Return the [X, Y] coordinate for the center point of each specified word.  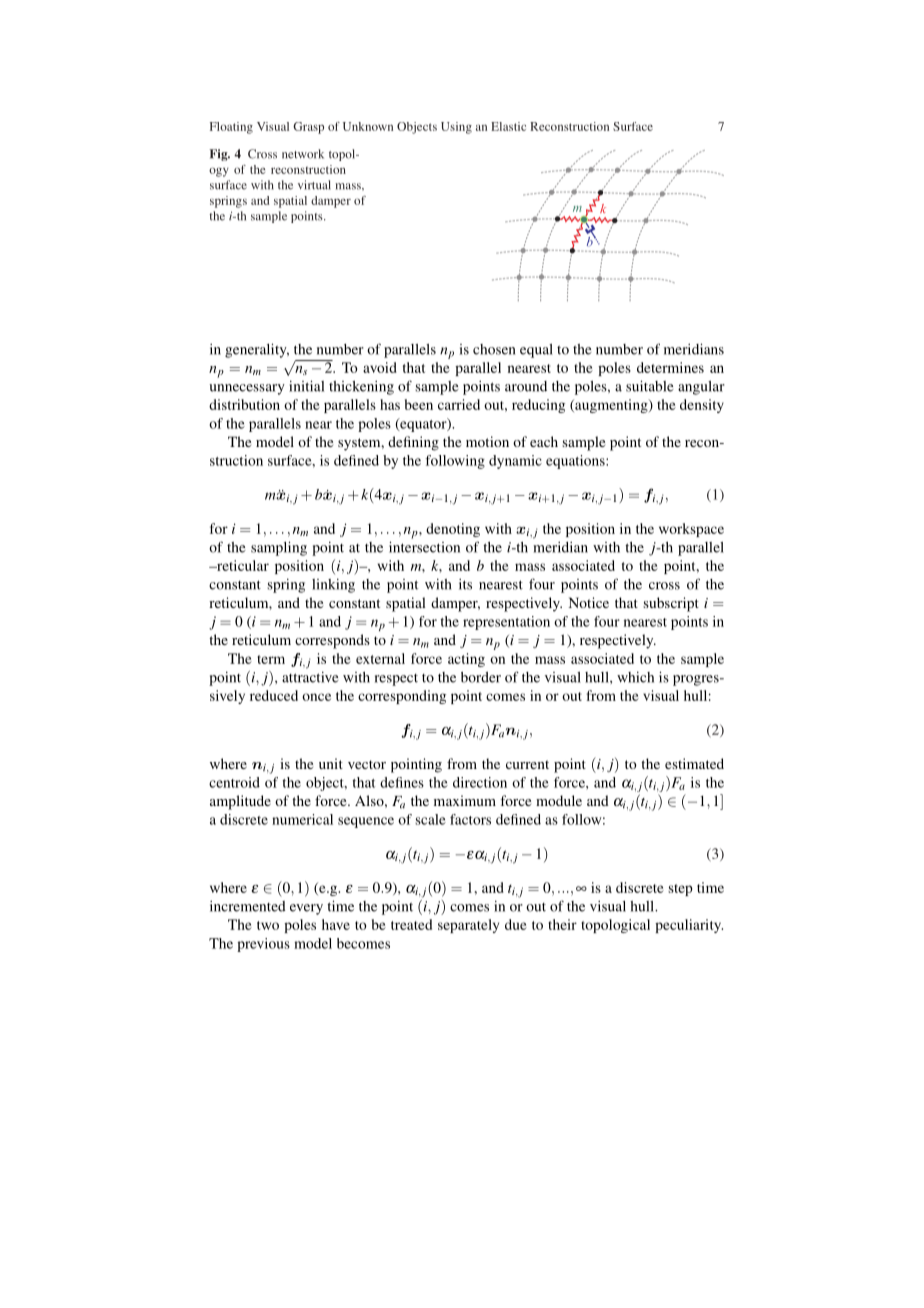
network [303, 154]
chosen [494, 349]
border [481, 677]
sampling [279, 548]
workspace [691, 530]
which [635, 677]
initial [306, 386]
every [306, 909]
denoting [453, 530]
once [316, 697]
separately [468, 926]
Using [456, 128]
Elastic [508, 126]
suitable [650, 386]
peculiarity [689, 926]
